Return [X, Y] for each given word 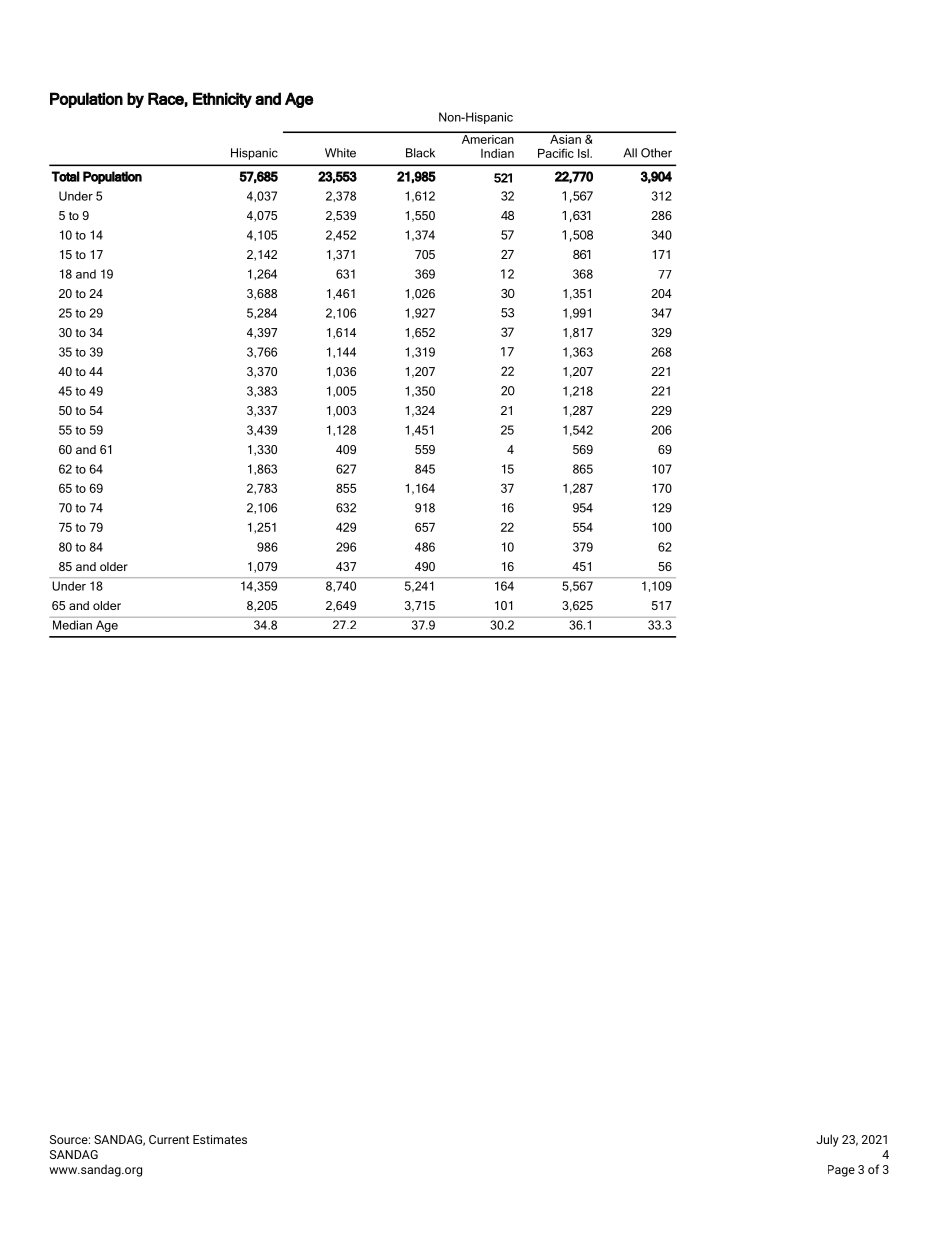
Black [420, 153]
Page [841, 1171]
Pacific [556, 153]
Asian [565, 138]
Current [169, 1139]
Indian [497, 153]
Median [72, 625]
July [827, 1140]
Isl [584, 153]
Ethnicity [222, 100]
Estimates [220, 1139]
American [487, 138]
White [340, 153]
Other [656, 153]
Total [66, 176]
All [630, 153]
